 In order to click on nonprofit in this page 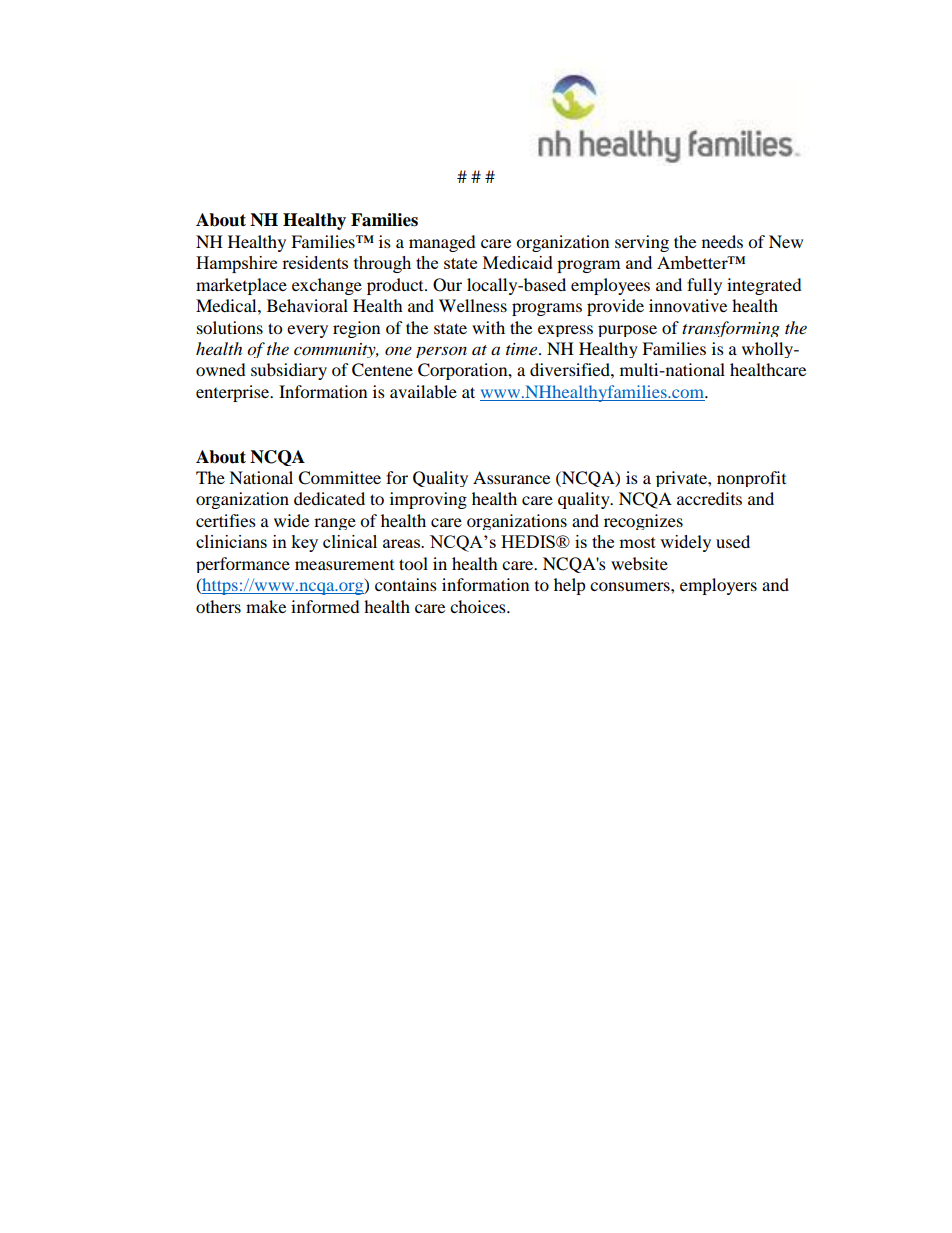, I will do `click(751, 479)`.
